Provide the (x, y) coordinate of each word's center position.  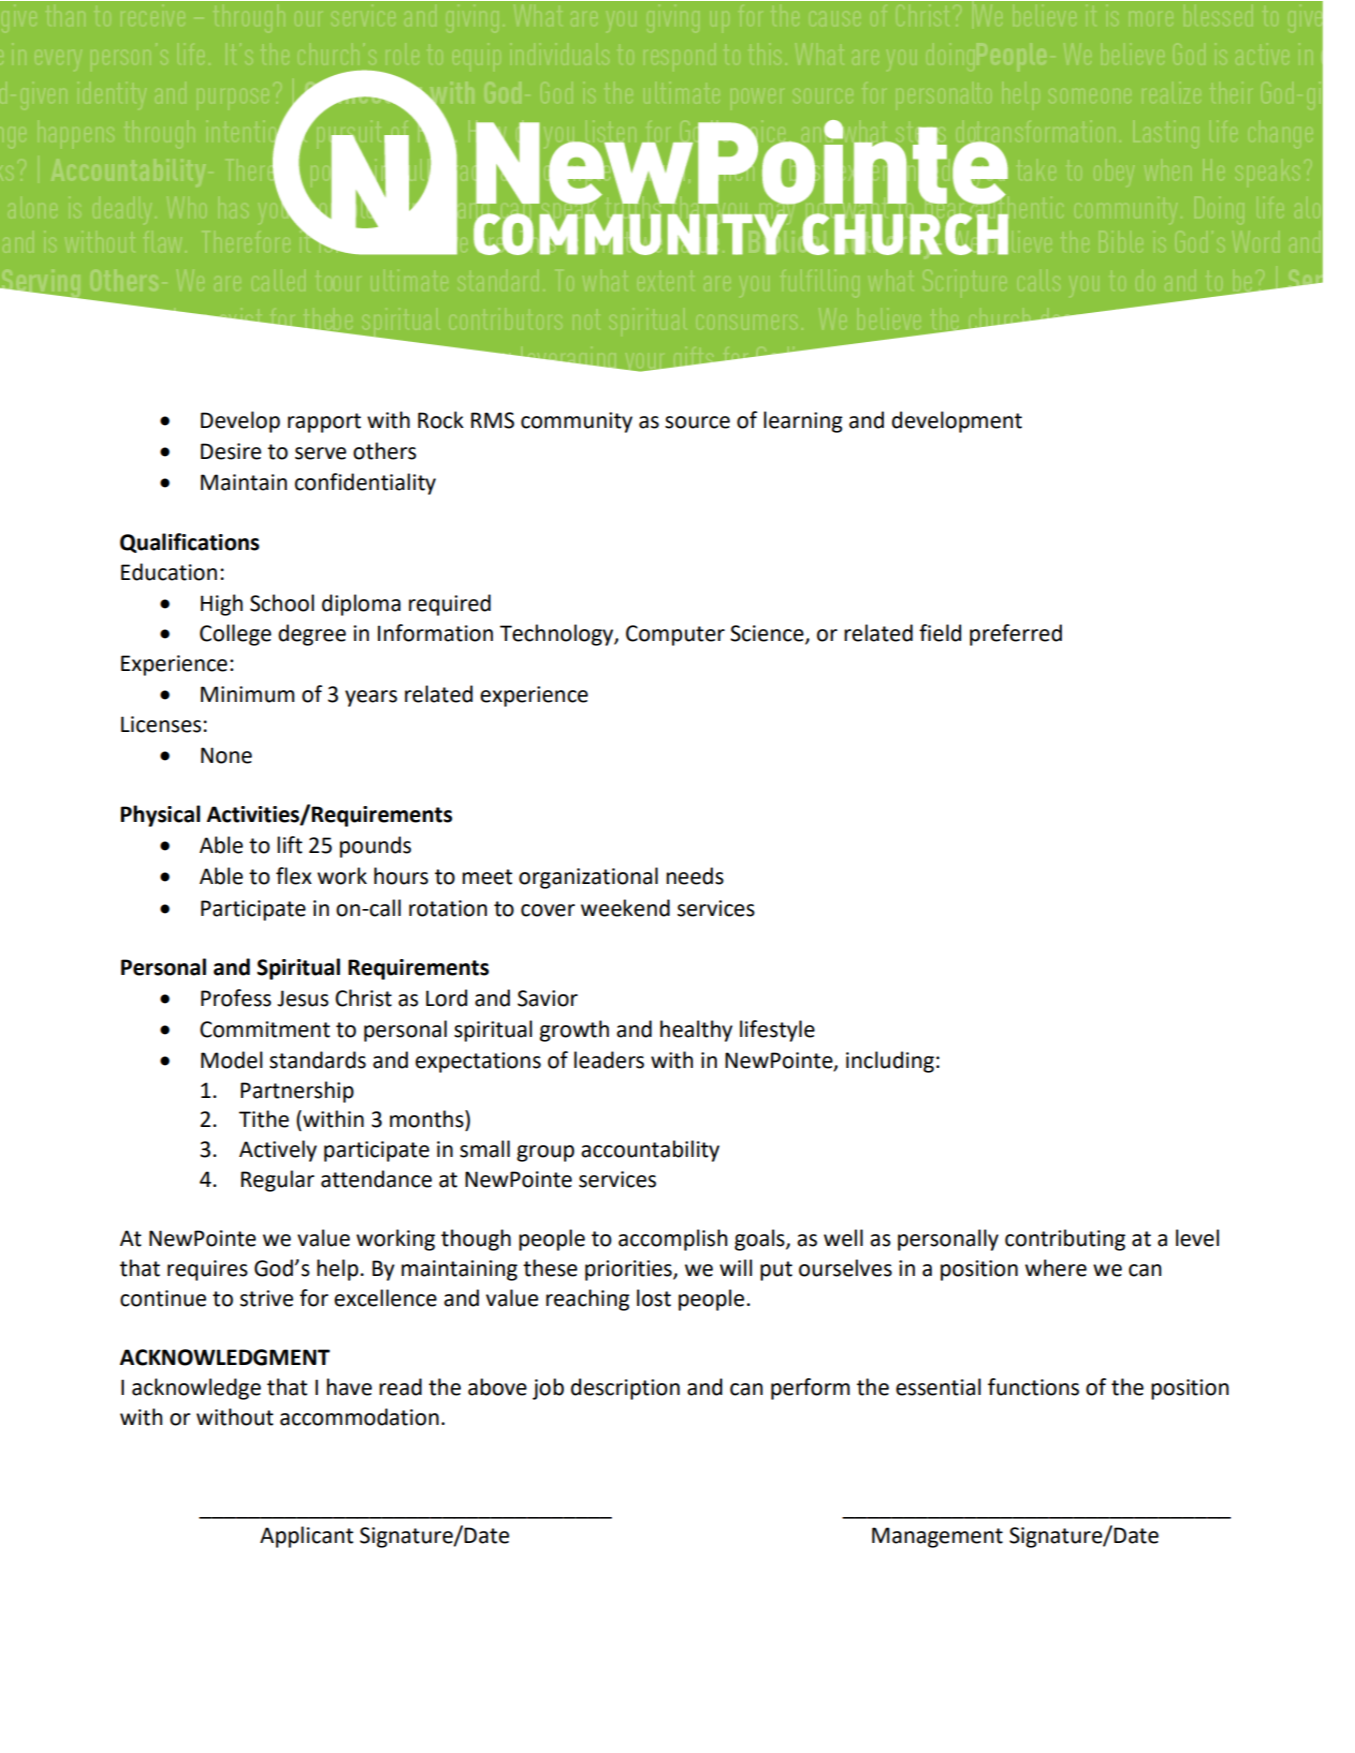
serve (320, 453)
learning (803, 422)
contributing (1065, 1240)
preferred (1016, 635)
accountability (650, 1151)
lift (289, 845)
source (697, 422)
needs (695, 876)
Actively (278, 1151)
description (625, 1389)
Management (937, 1537)
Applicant (306, 1537)
